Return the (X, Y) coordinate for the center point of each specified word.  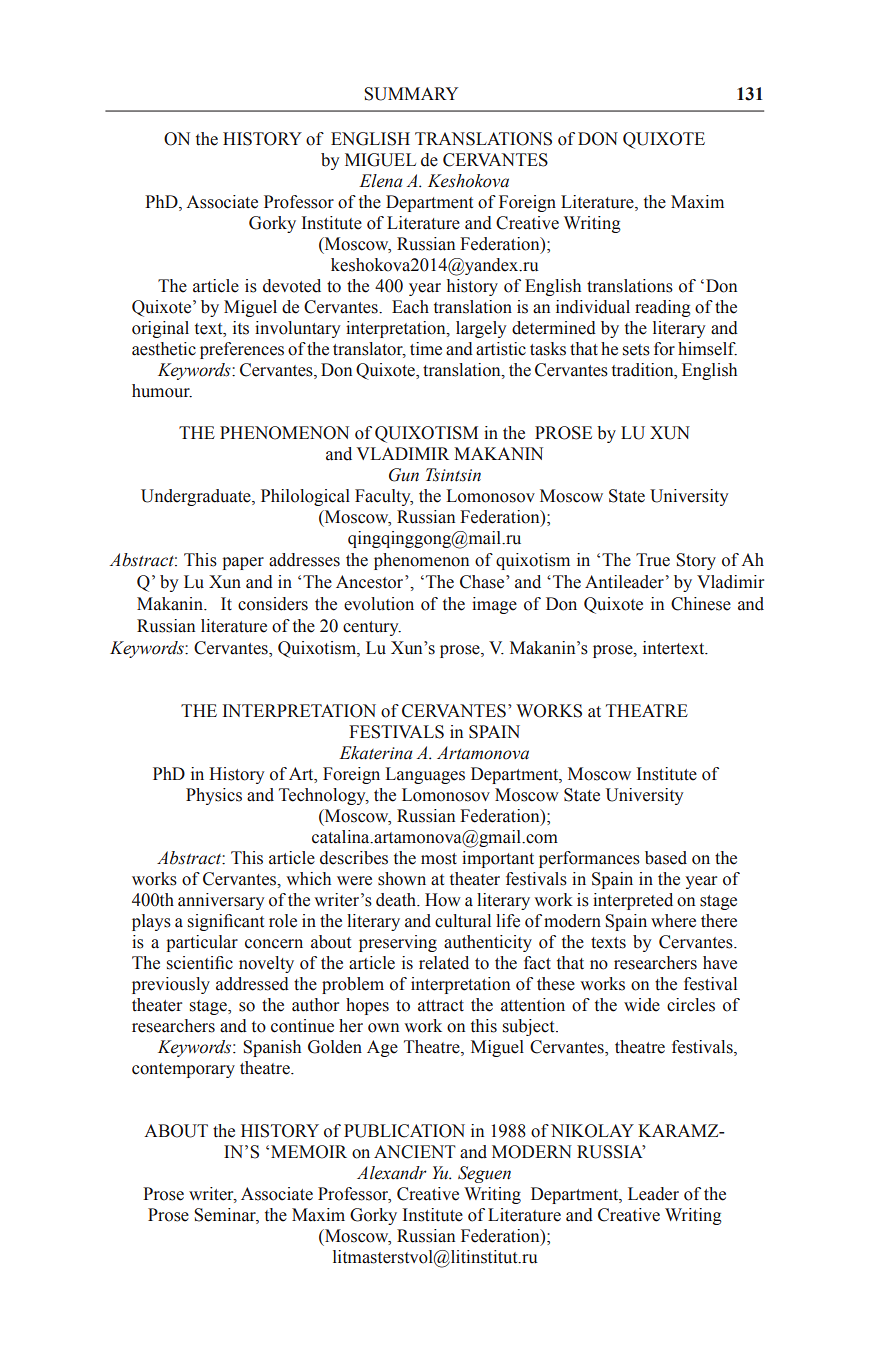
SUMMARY (411, 94)
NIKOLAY (592, 1131)
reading (663, 308)
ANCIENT (415, 1152)
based (666, 858)
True (653, 560)
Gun (404, 475)
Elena (381, 181)
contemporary (183, 1070)
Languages (425, 775)
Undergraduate (197, 497)
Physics (214, 796)
